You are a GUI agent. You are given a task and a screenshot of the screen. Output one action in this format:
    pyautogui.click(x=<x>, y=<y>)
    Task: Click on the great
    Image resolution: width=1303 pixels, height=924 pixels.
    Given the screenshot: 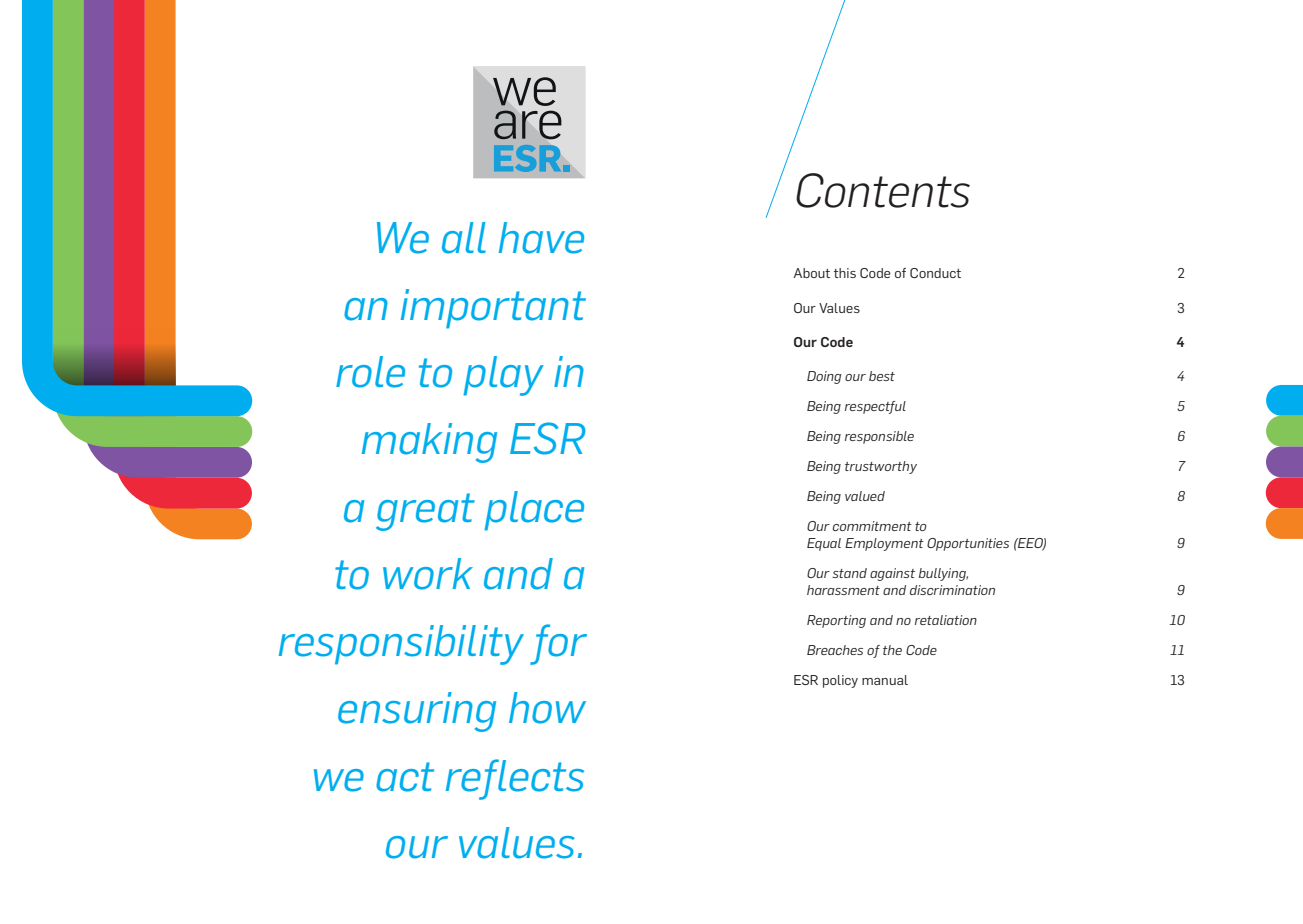 What is the action you would take?
    pyautogui.click(x=425, y=512)
